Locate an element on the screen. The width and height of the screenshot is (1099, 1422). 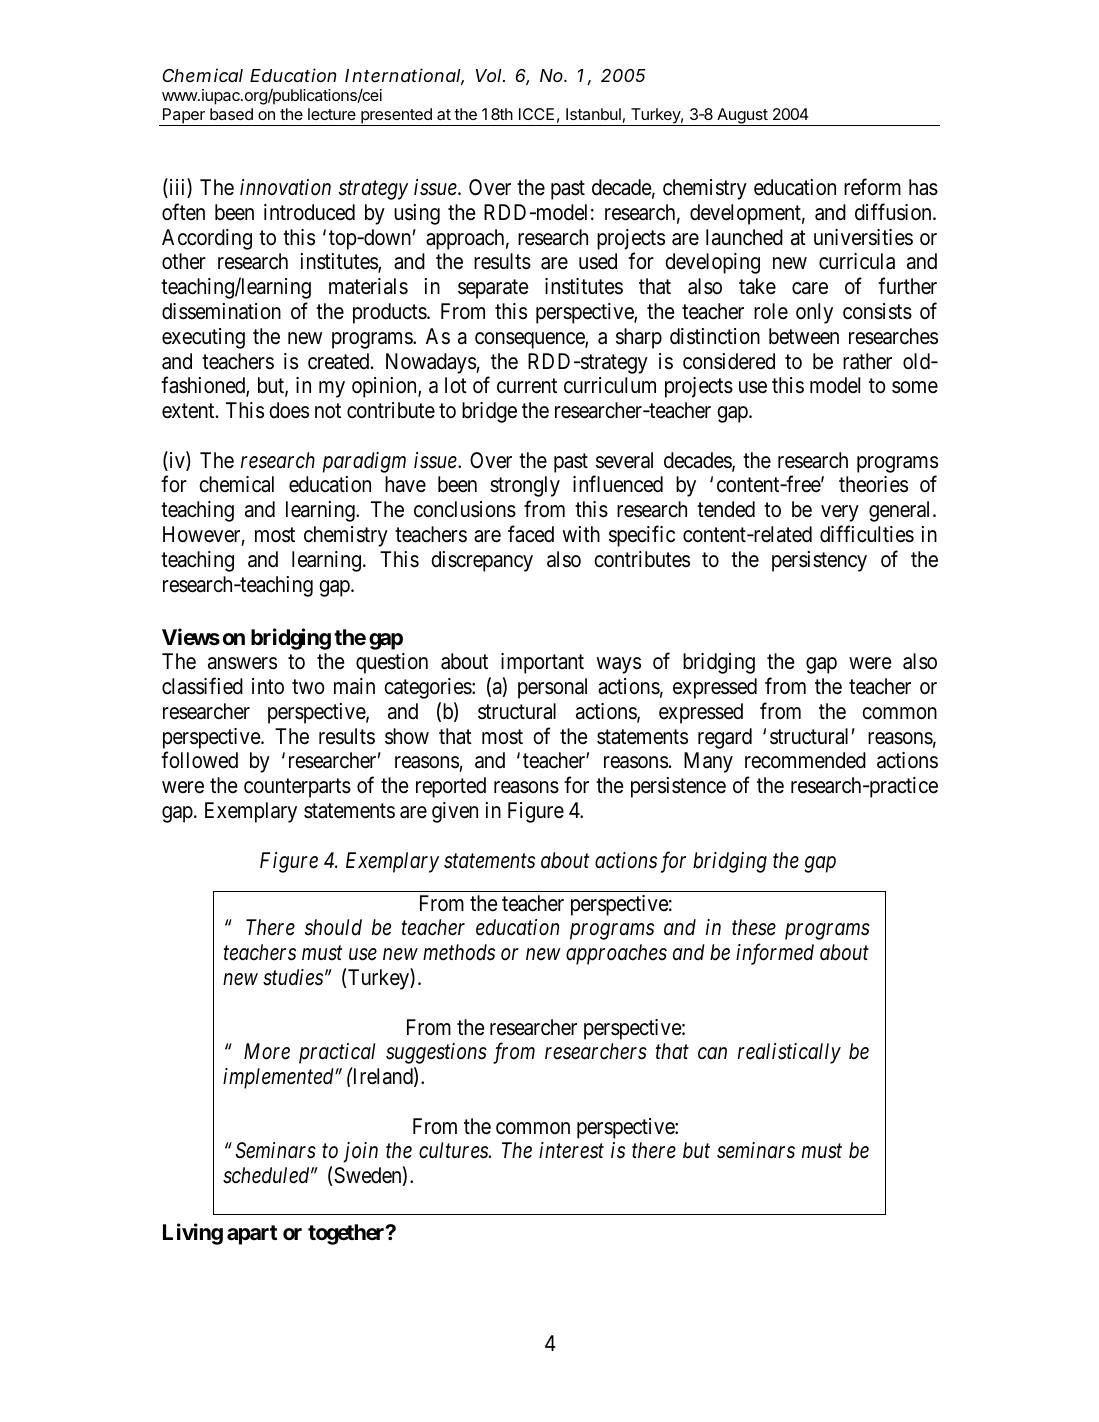
realistically is located at coordinates (789, 1053).
